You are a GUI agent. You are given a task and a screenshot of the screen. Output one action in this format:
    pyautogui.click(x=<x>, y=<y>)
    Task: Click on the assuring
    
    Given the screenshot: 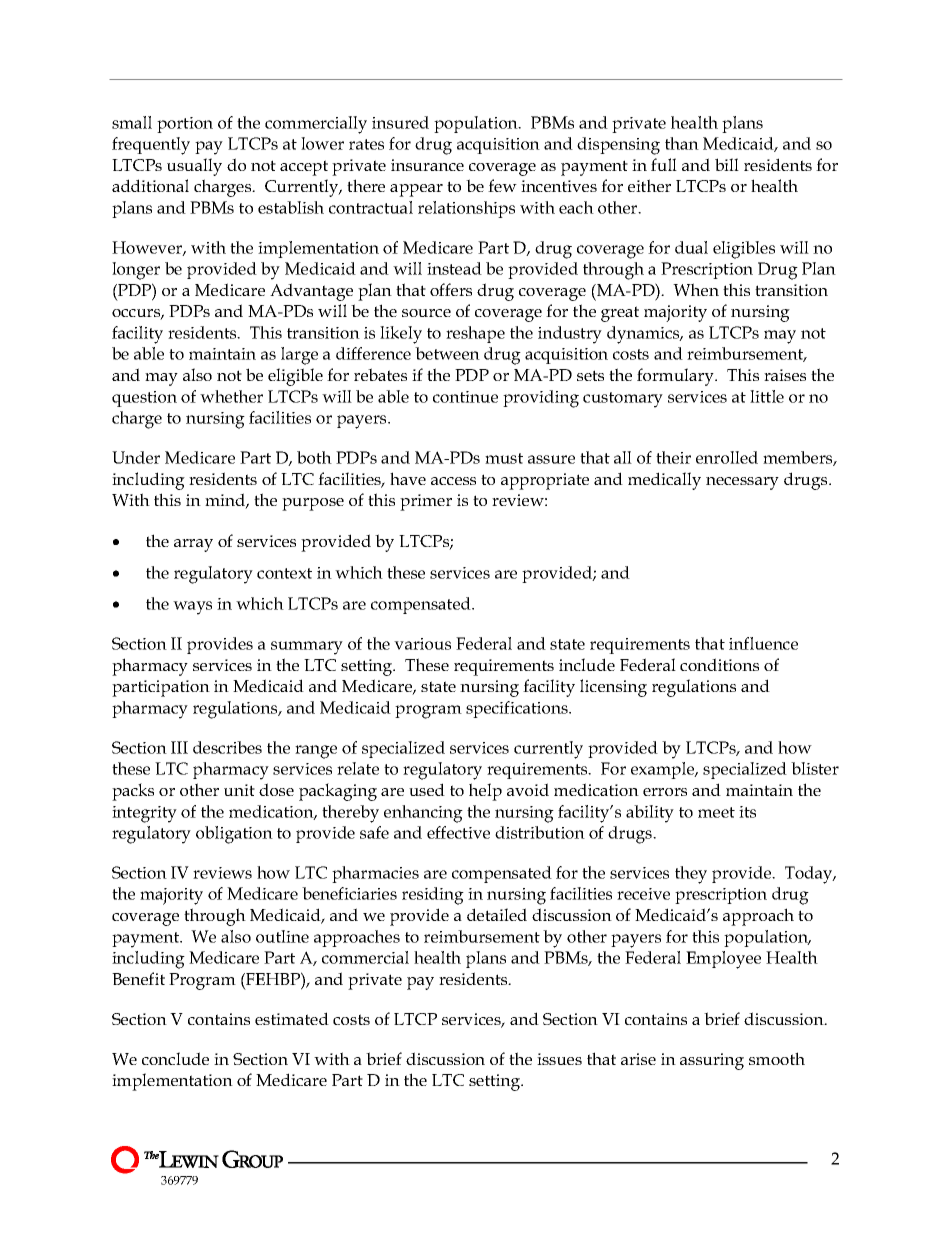 What is the action you would take?
    pyautogui.click(x=712, y=1061)
